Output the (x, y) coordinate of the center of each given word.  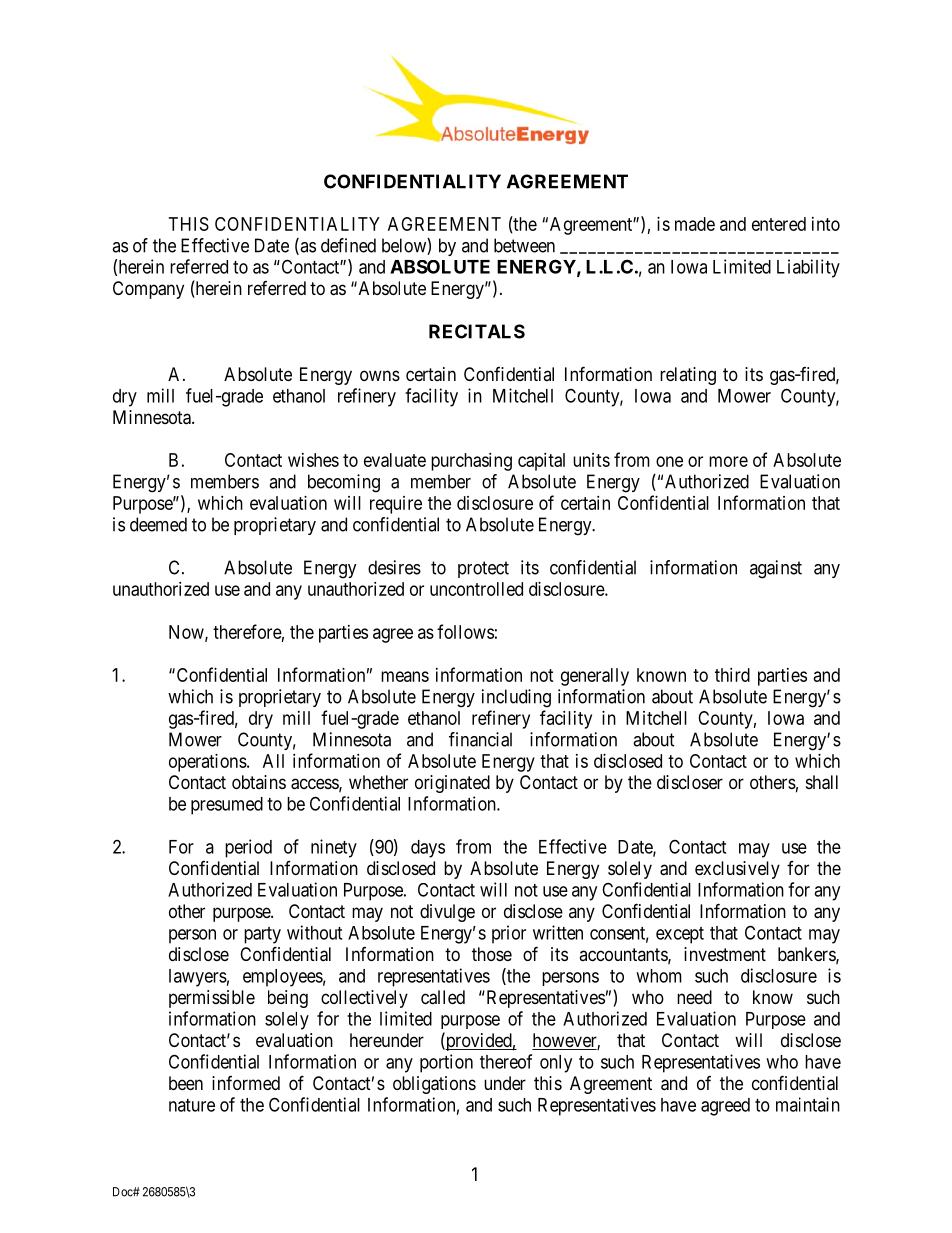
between (524, 245)
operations (208, 763)
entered (779, 224)
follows (465, 631)
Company (148, 290)
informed (246, 1083)
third (732, 675)
